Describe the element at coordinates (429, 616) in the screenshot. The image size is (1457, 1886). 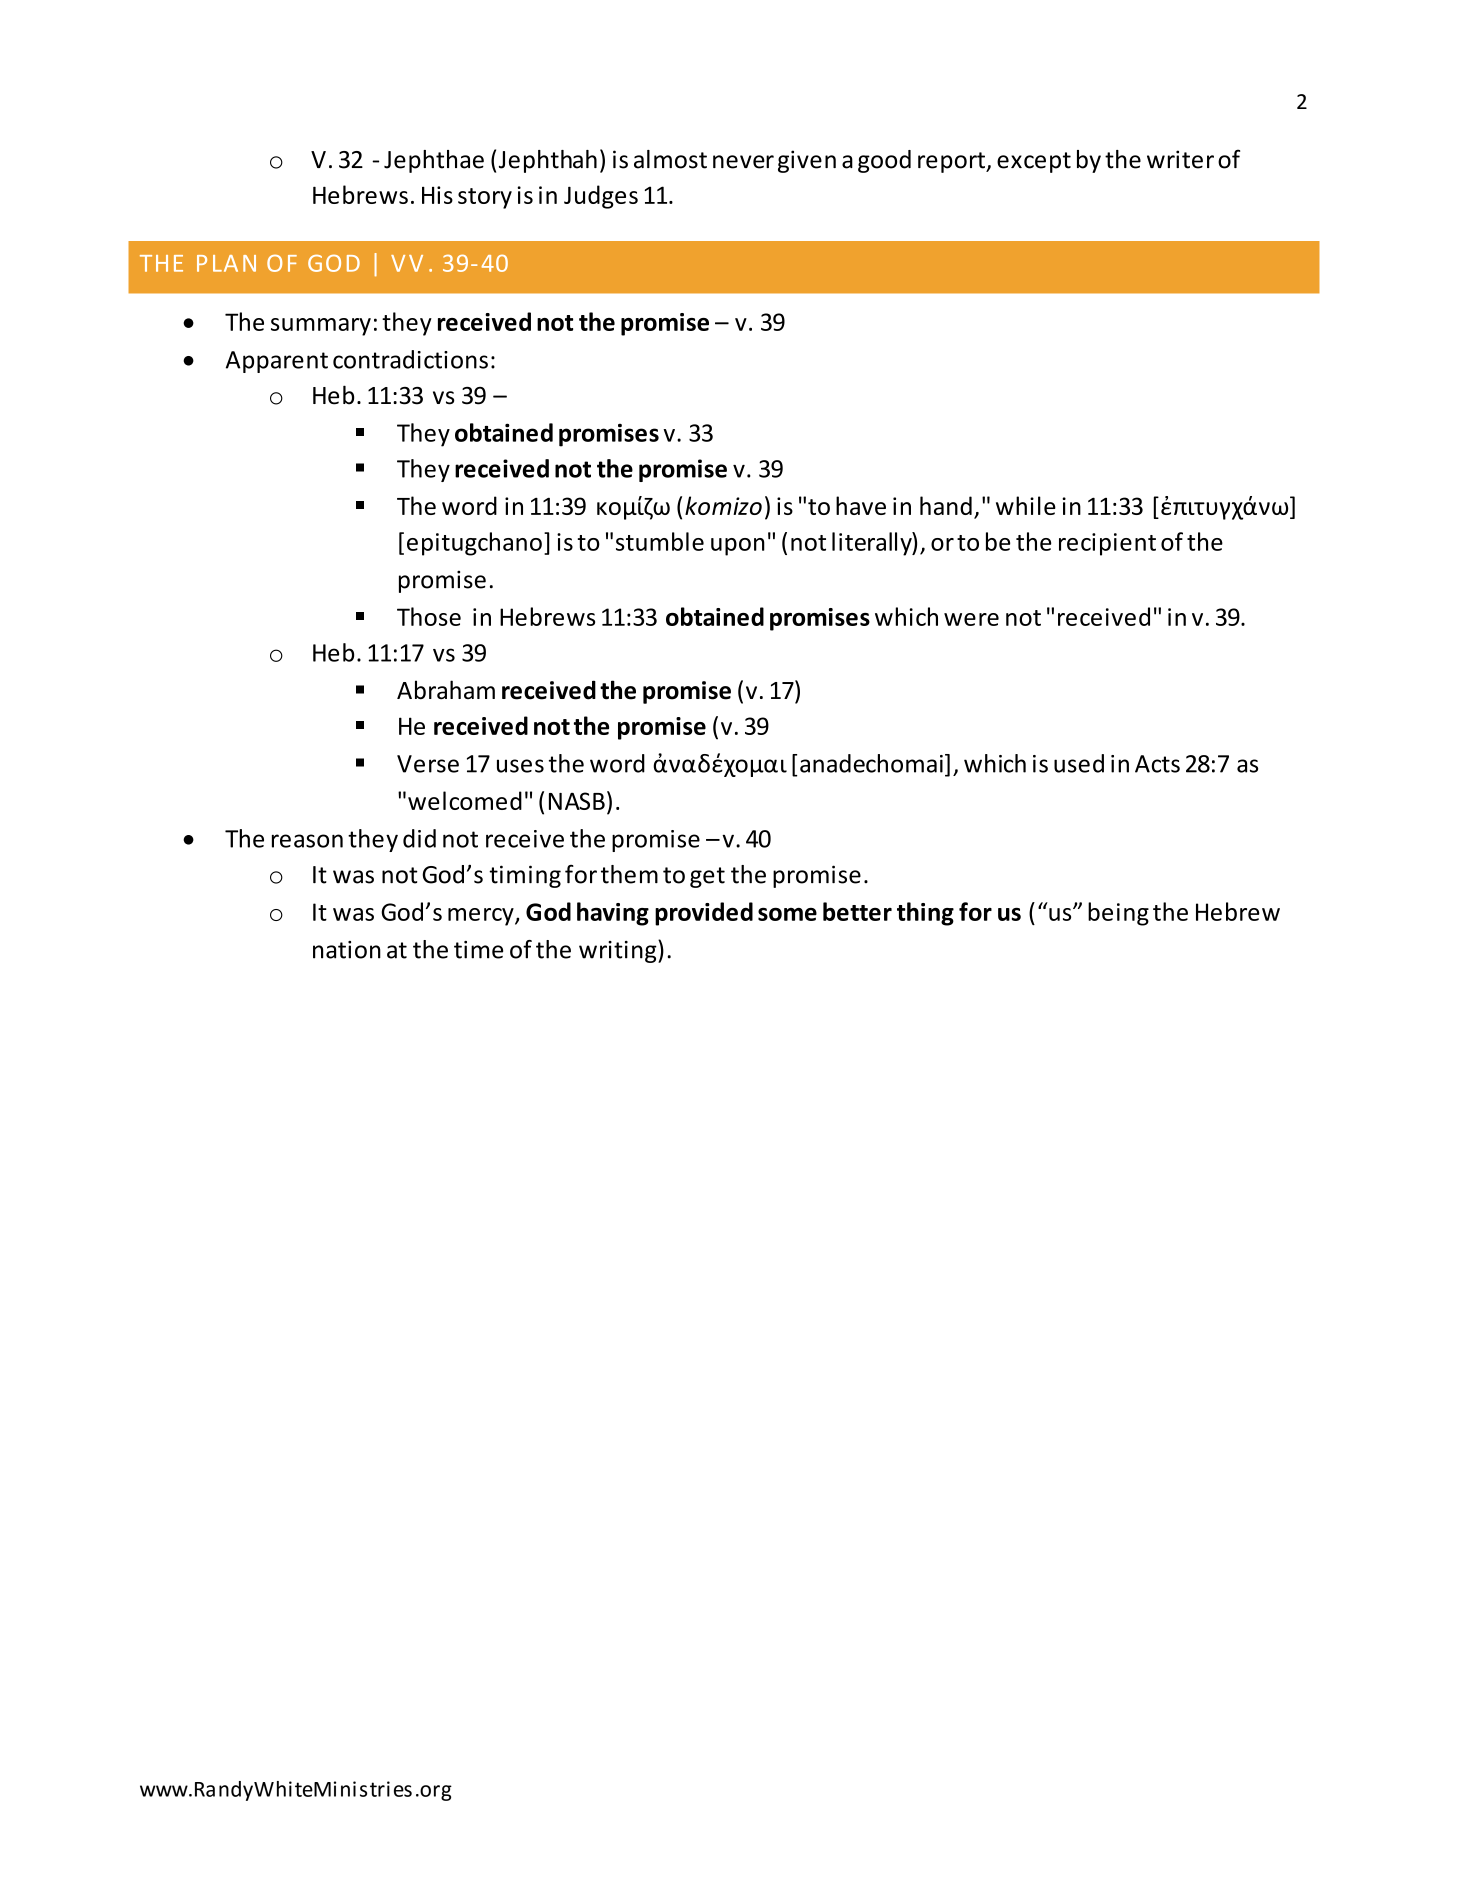
I see `Those` at that location.
